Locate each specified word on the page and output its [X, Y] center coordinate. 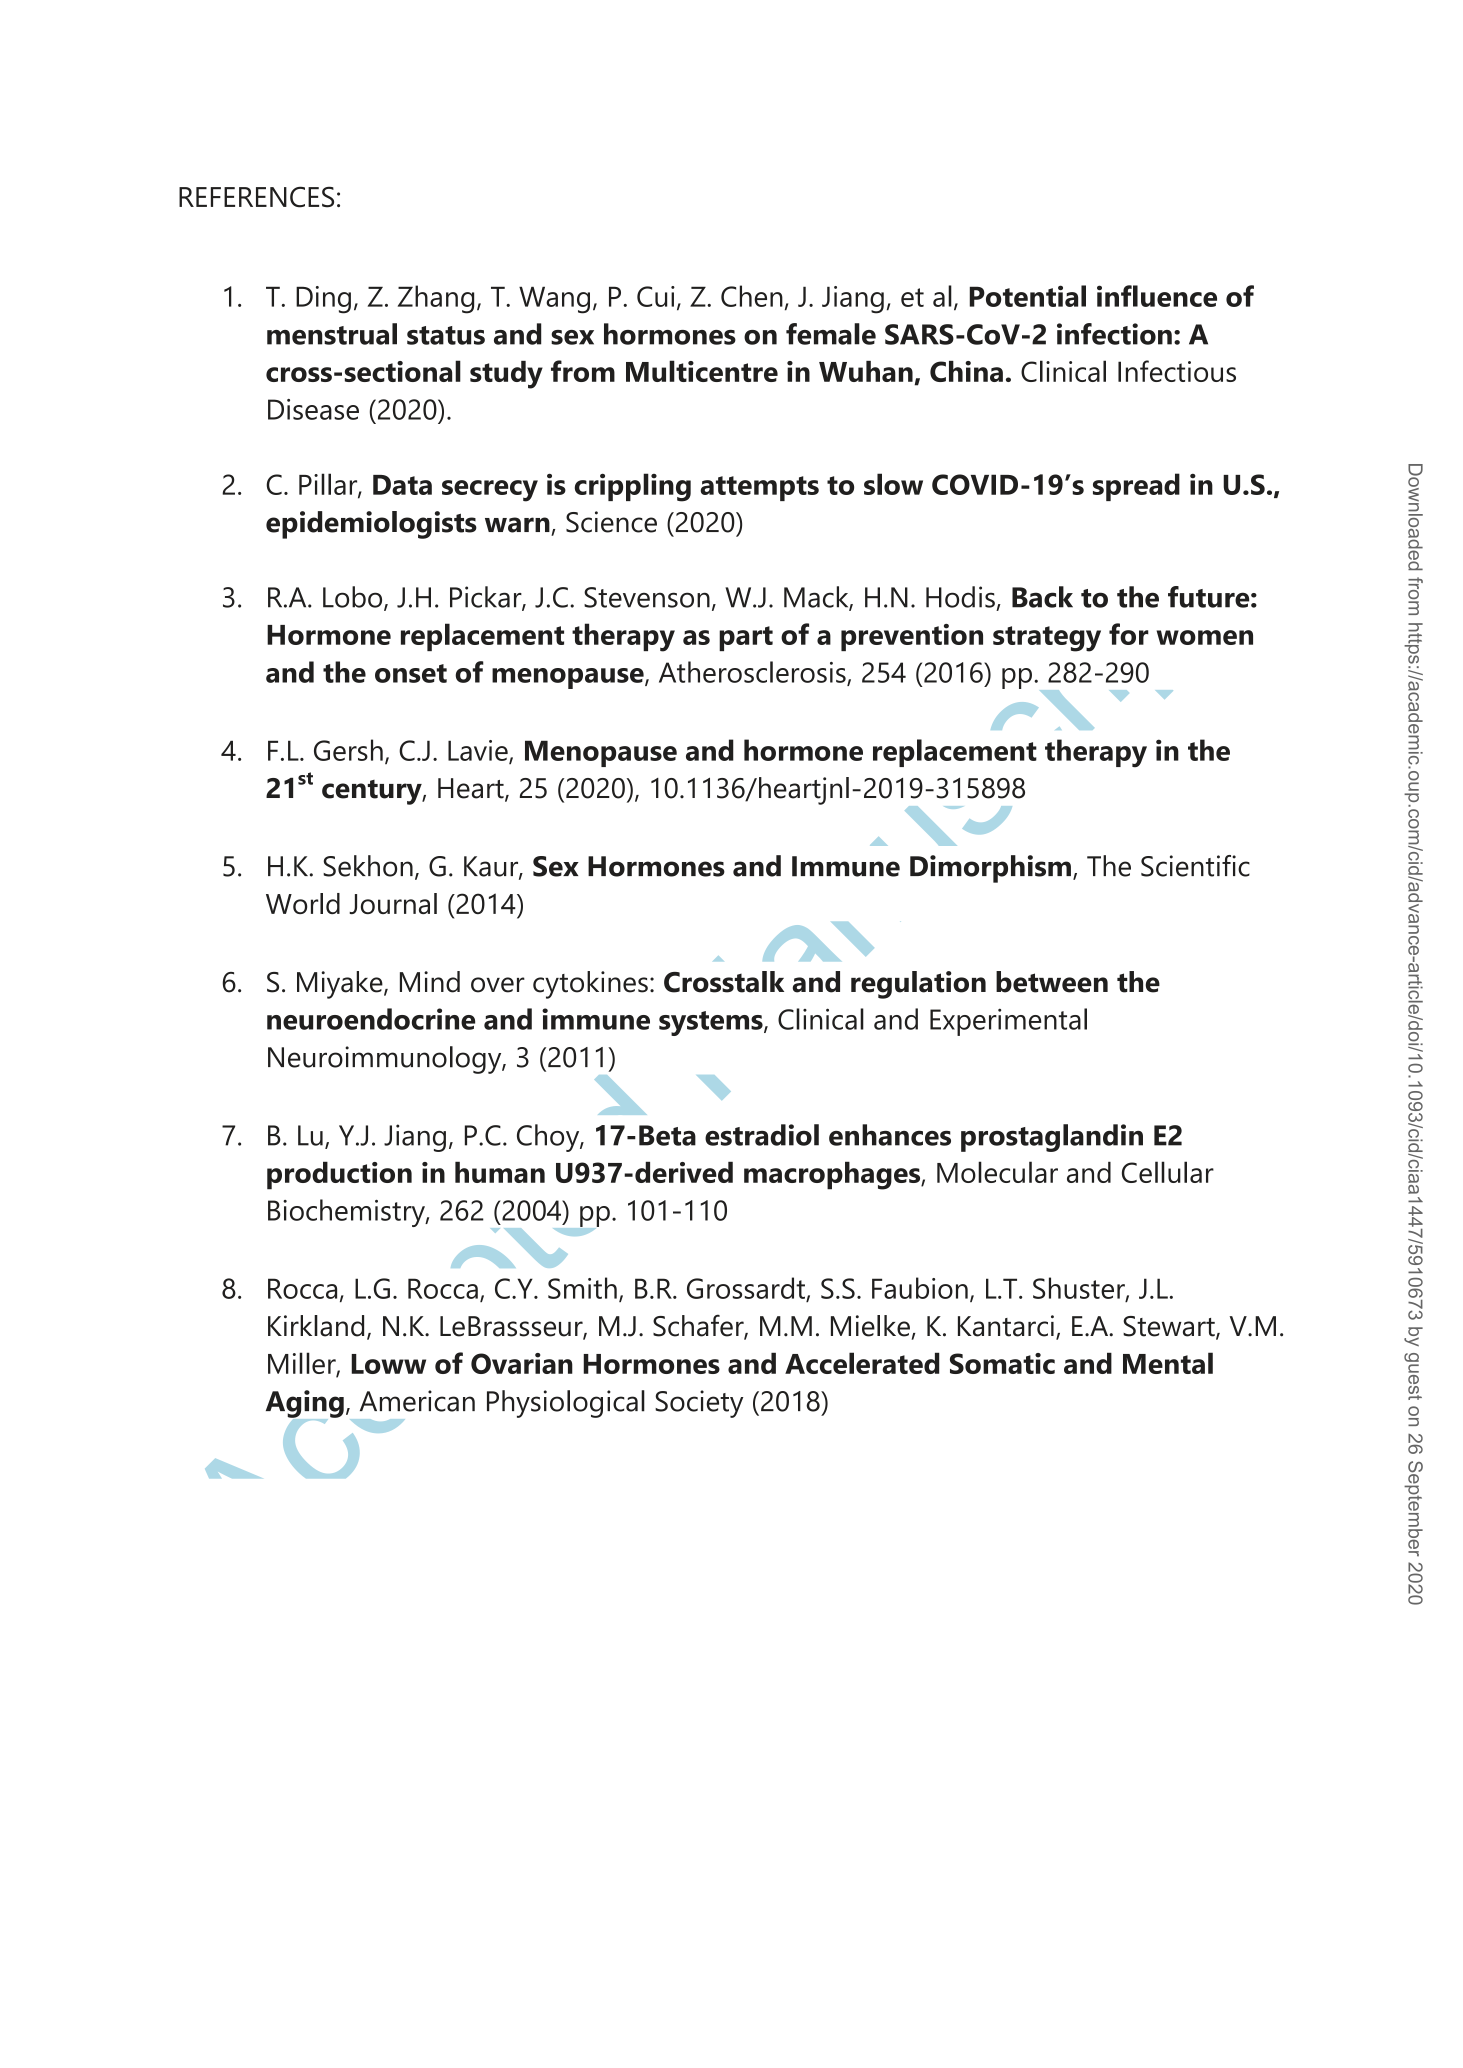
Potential [1027, 296]
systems [712, 1023]
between [1052, 982]
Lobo [354, 598]
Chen [752, 296]
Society [699, 1404]
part [746, 638]
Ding [323, 300]
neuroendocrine [371, 1019]
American [417, 1401]
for [1129, 634]
